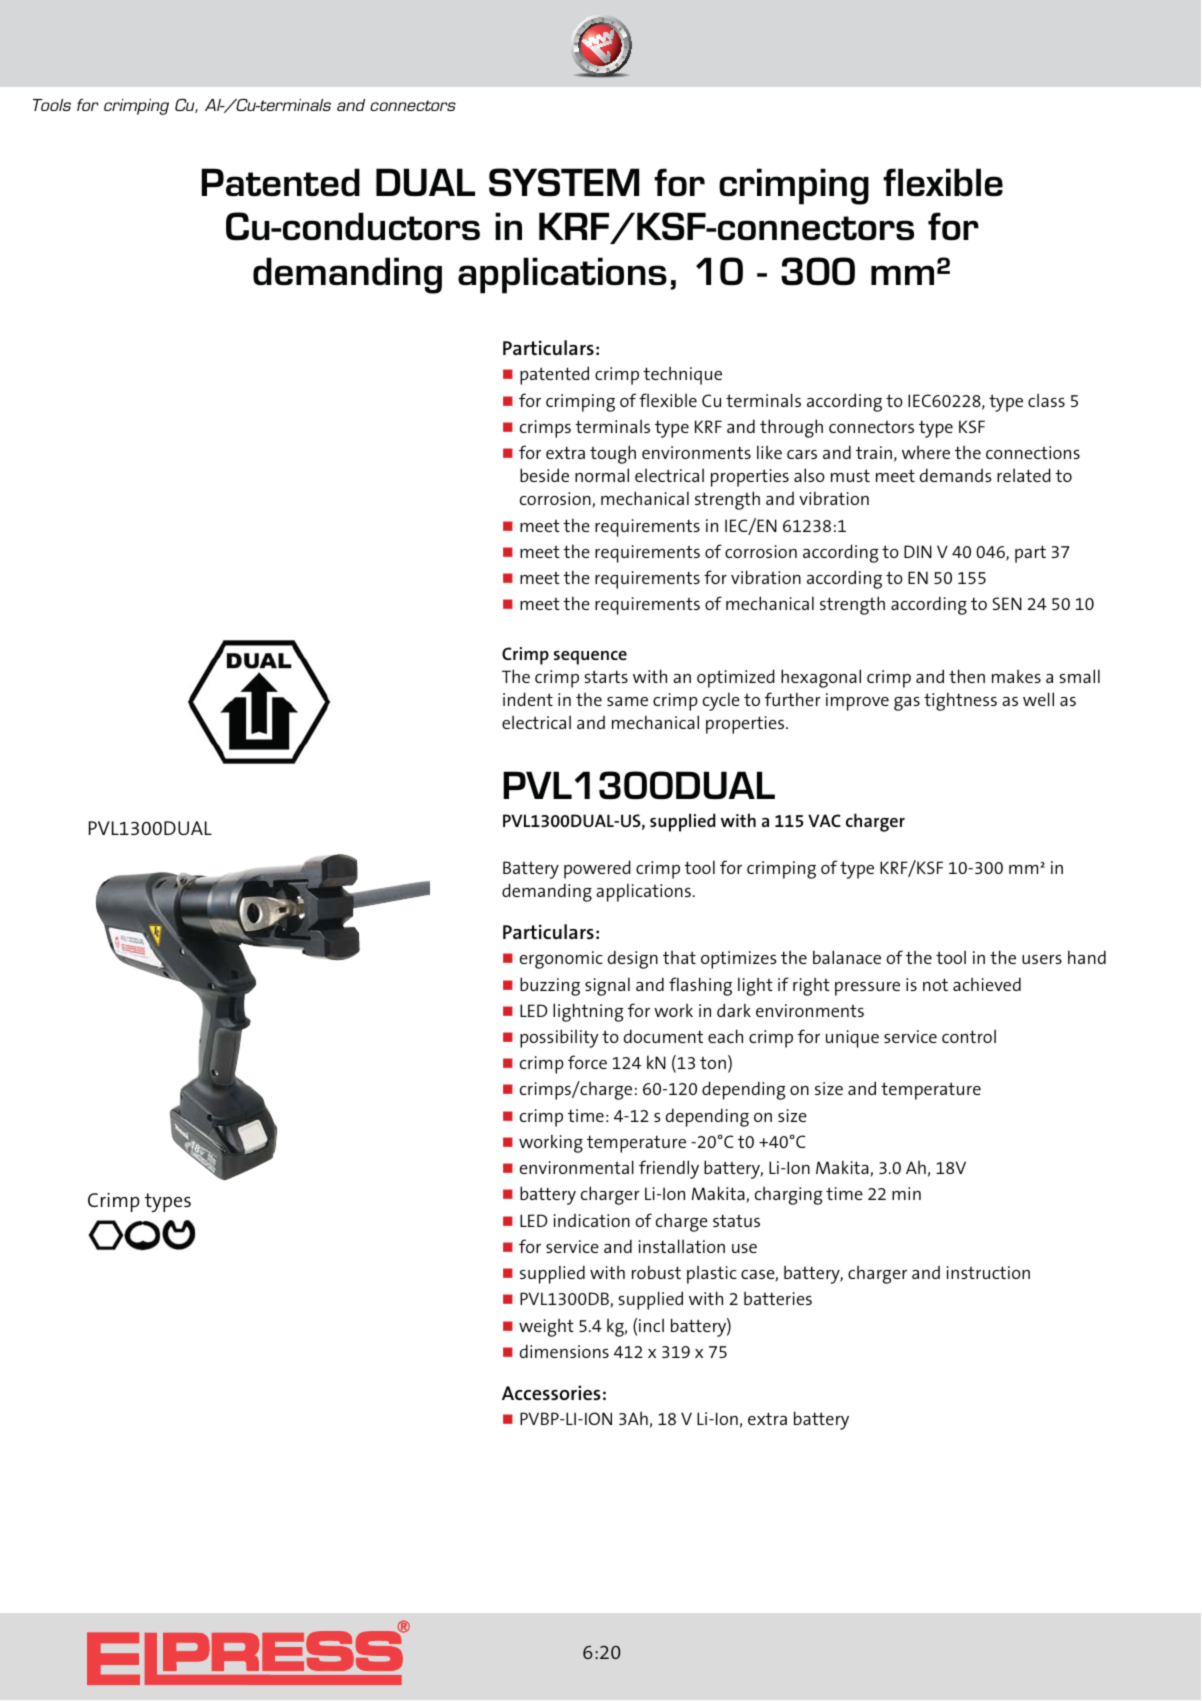 Image resolution: width=1202 pixels, height=1701 pixels. I want to click on unique, so click(852, 1039).
